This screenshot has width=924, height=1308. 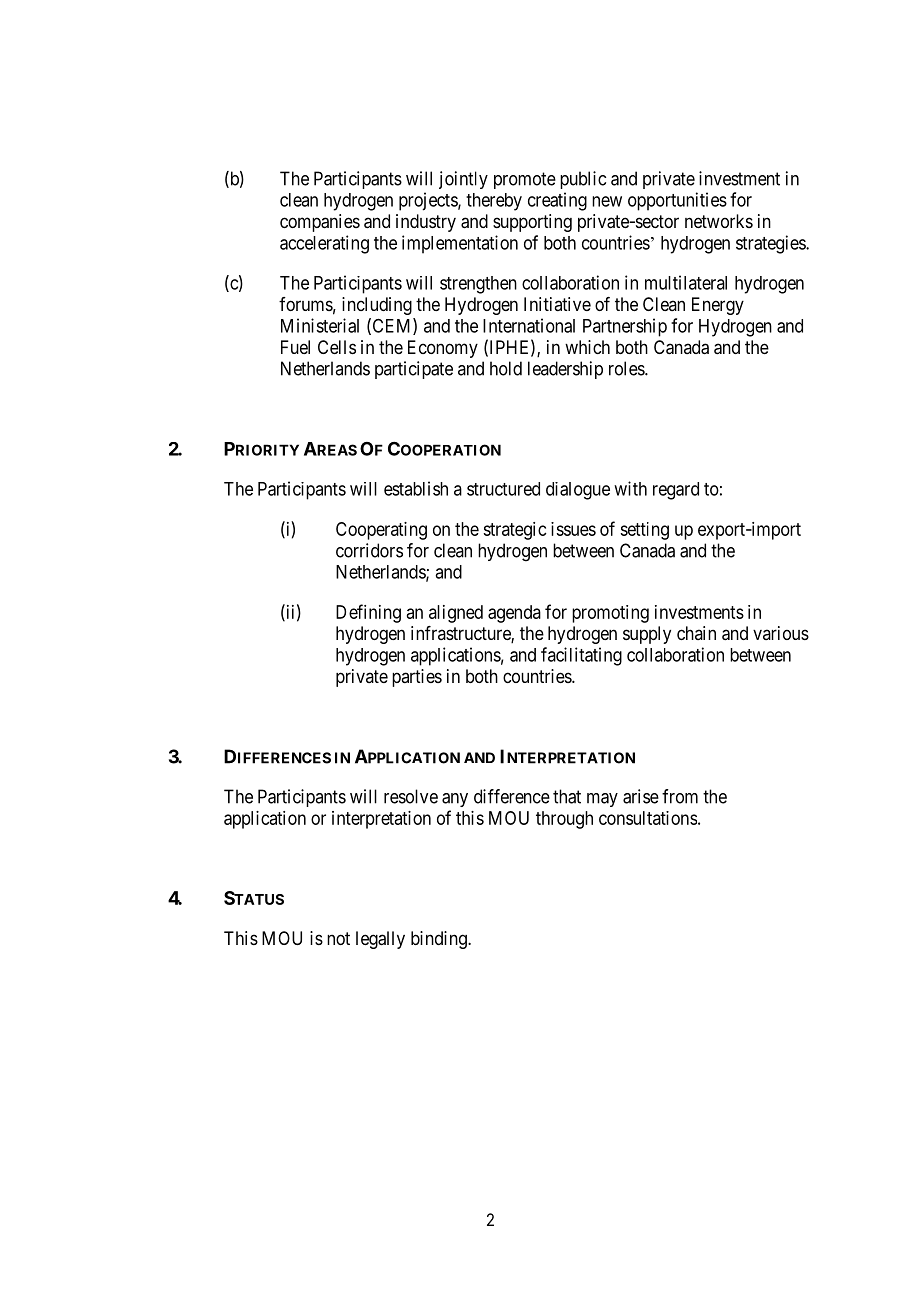 What do you see at coordinates (719, 221) in the screenshot?
I see `networks` at bounding box center [719, 221].
